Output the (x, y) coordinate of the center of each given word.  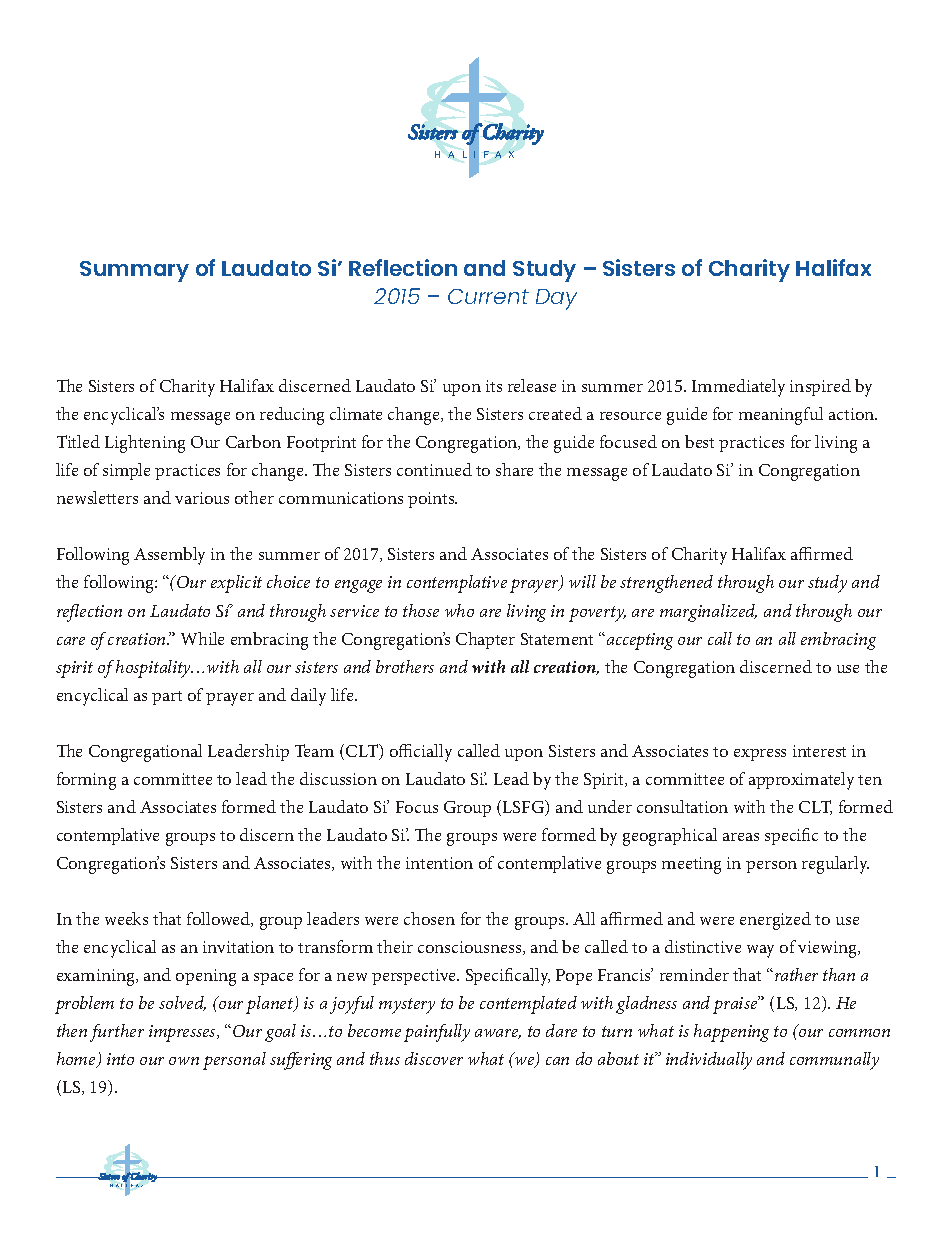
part (167, 698)
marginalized (708, 613)
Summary (134, 271)
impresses (183, 1033)
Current (488, 296)
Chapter (485, 640)
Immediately (738, 388)
